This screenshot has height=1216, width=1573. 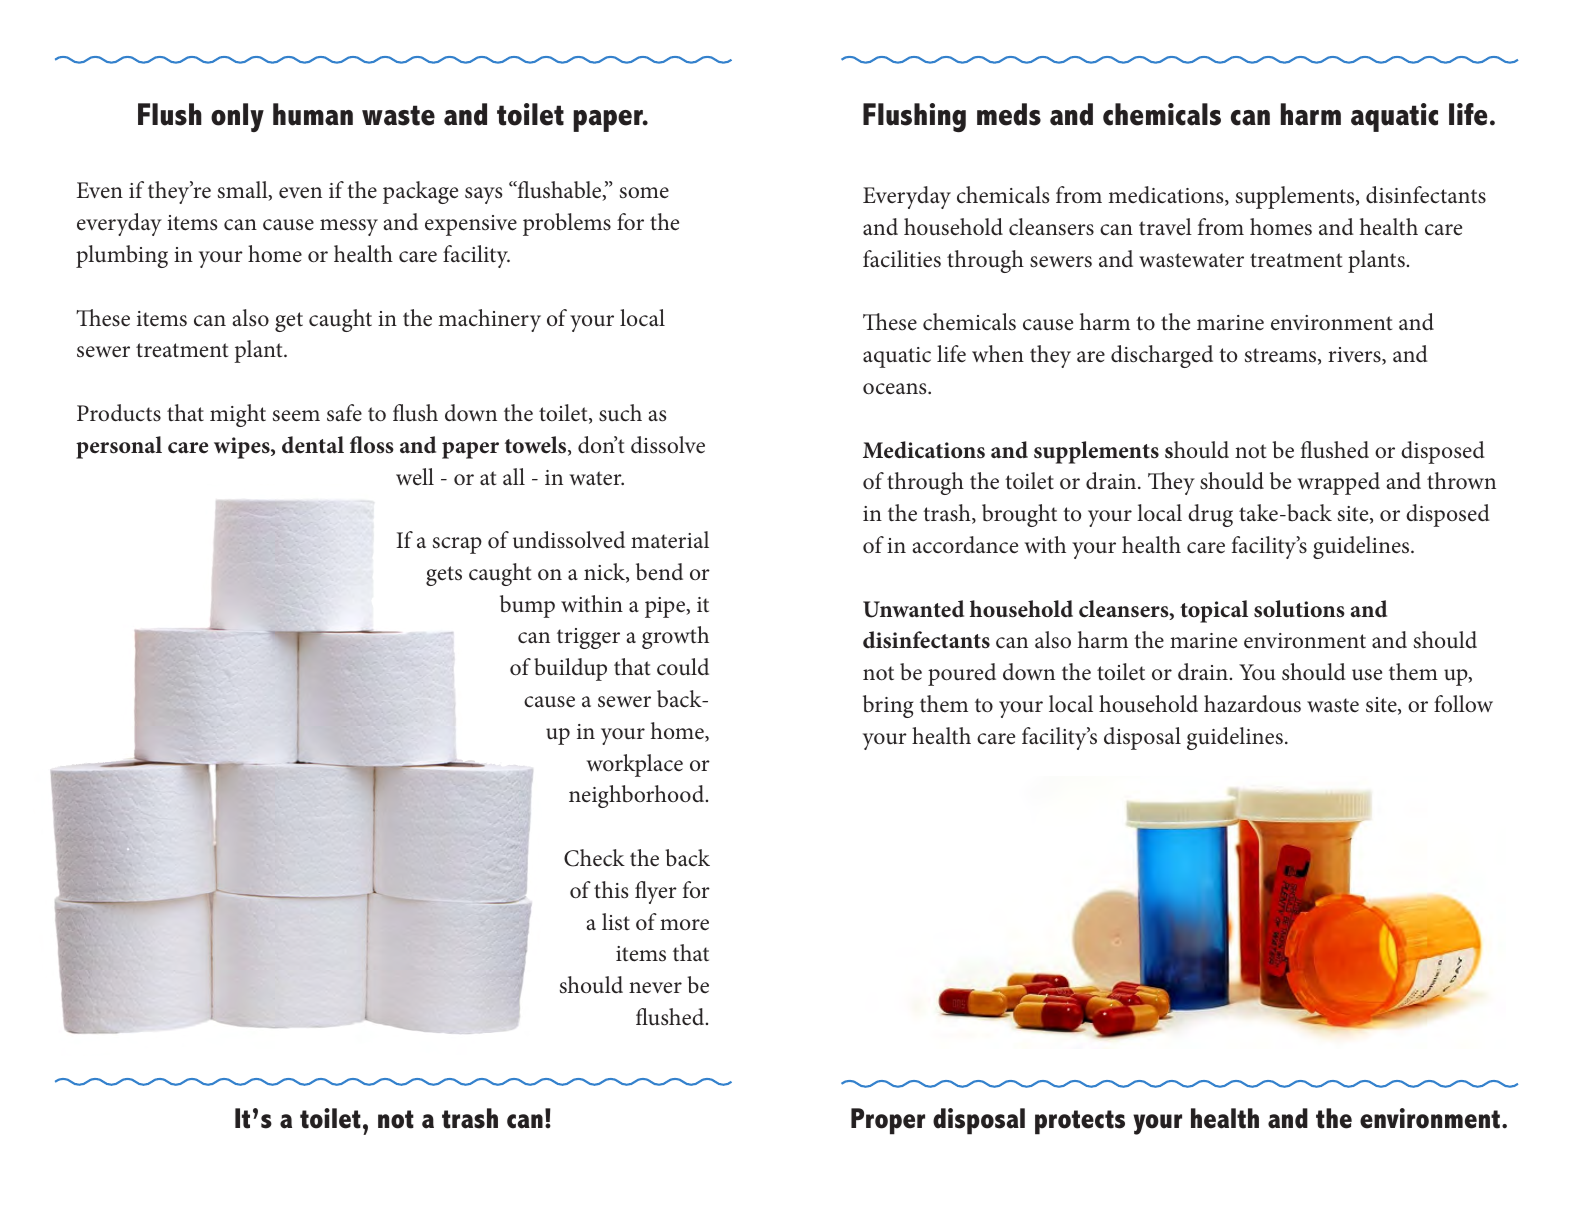 What do you see at coordinates (237, 117) in the screenshot?
I see `only` at bounding box center [237, 117].
